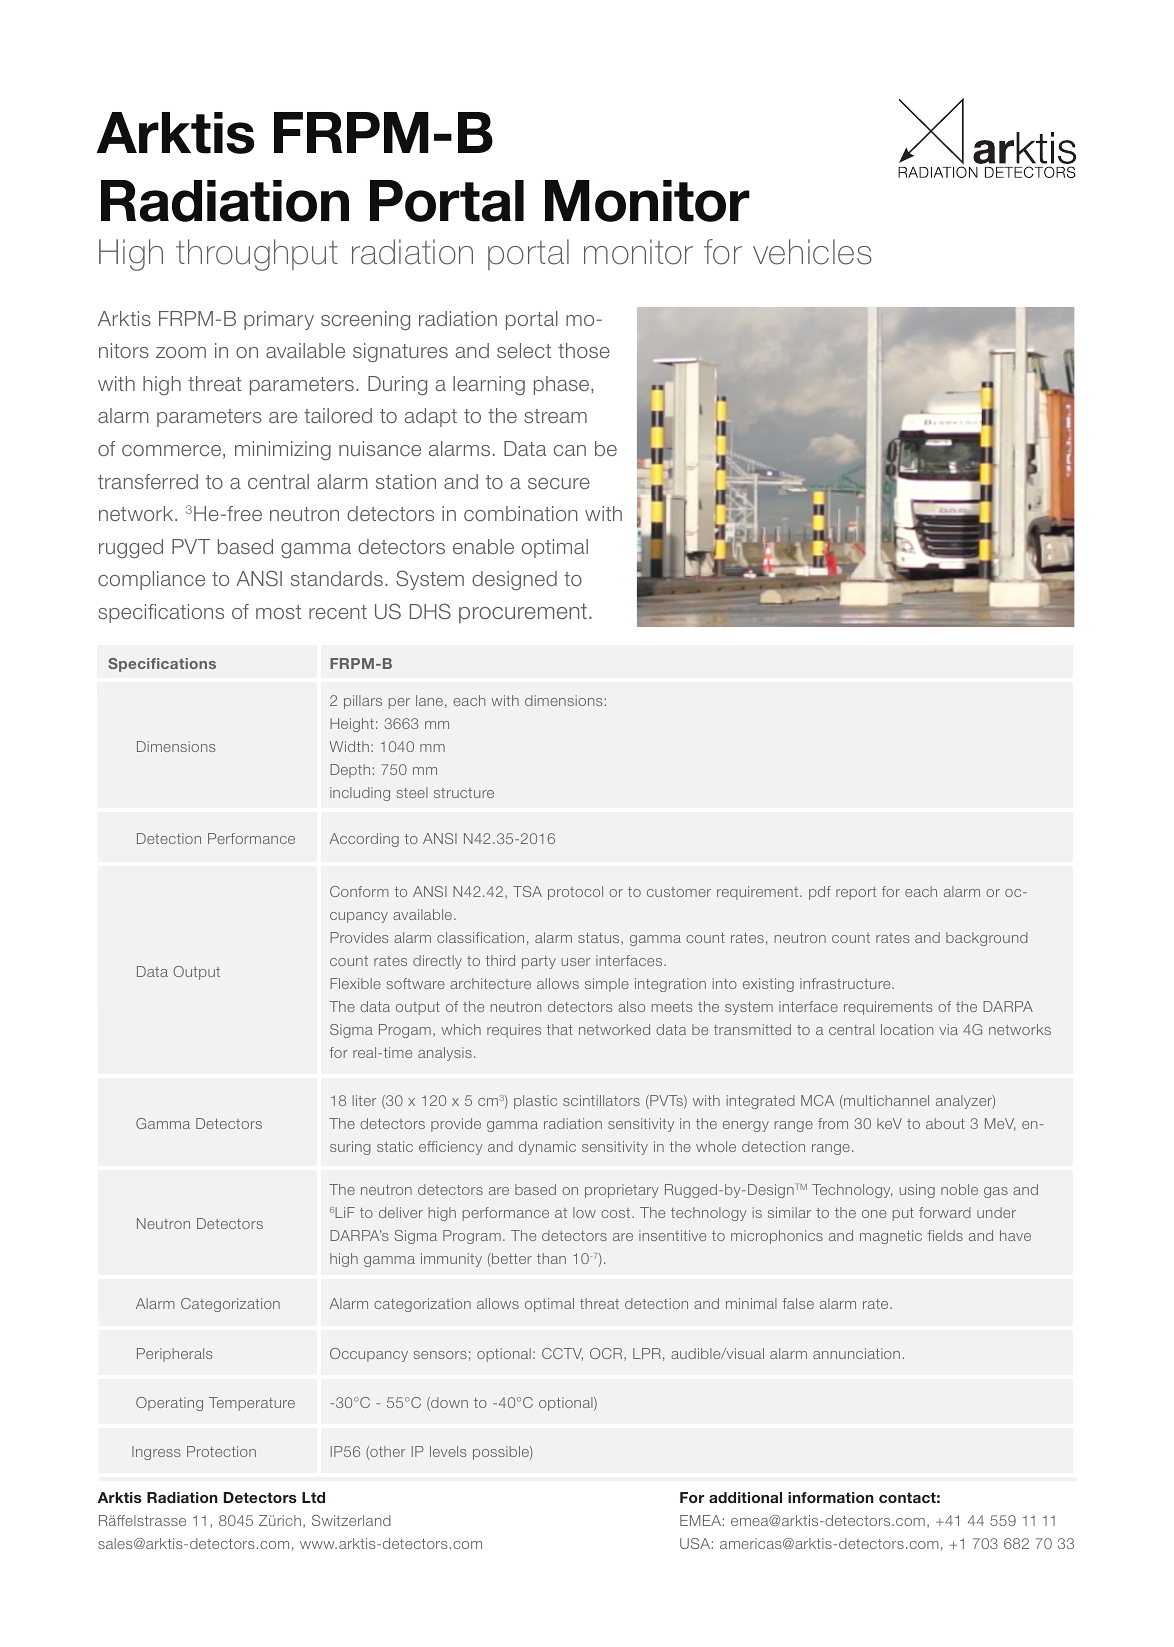 The image size is (1174, 1647). Describe the element at coordinates (278, 612) in the image. I see `most` at that location.
